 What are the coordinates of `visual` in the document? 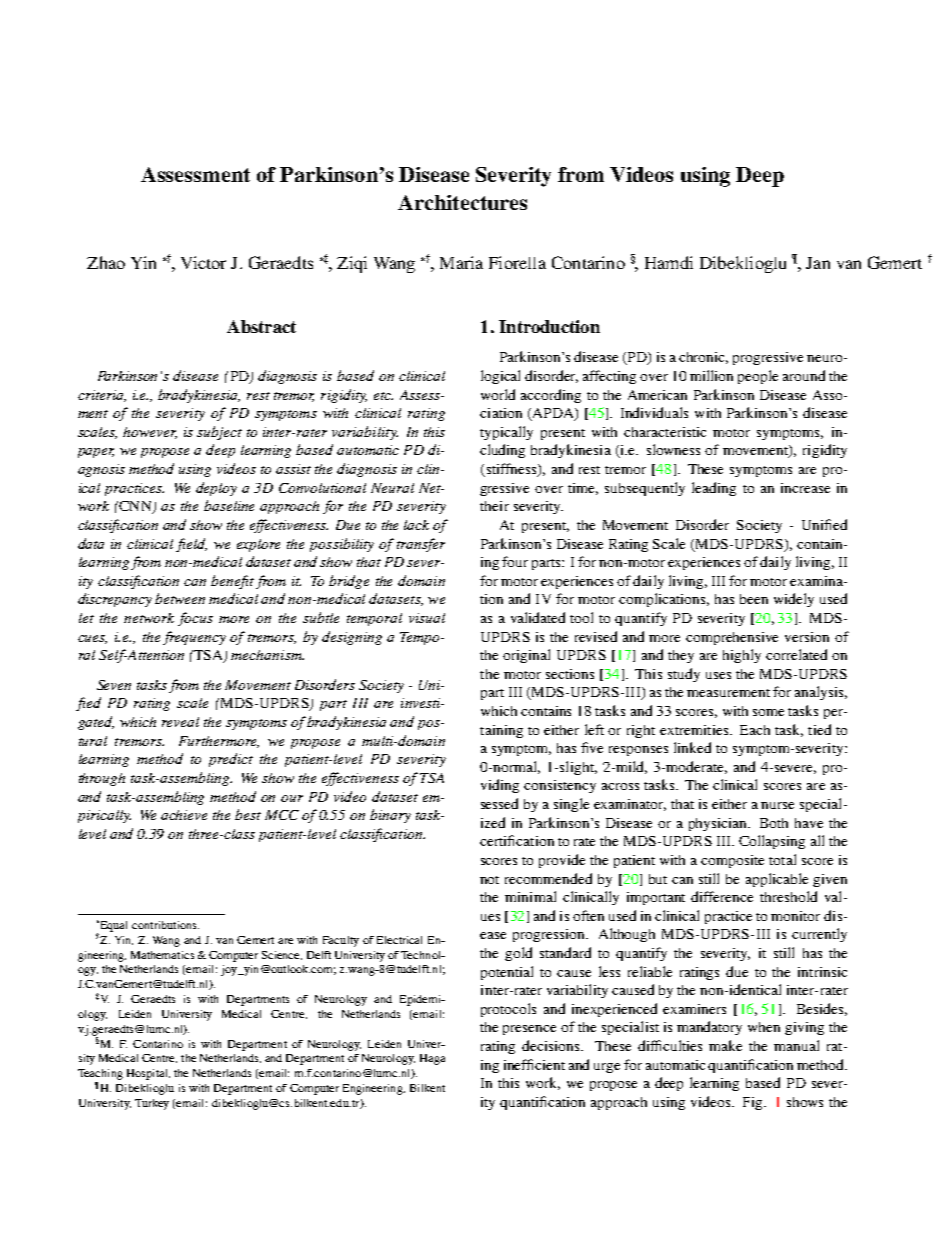 It's located at (427, 618).
